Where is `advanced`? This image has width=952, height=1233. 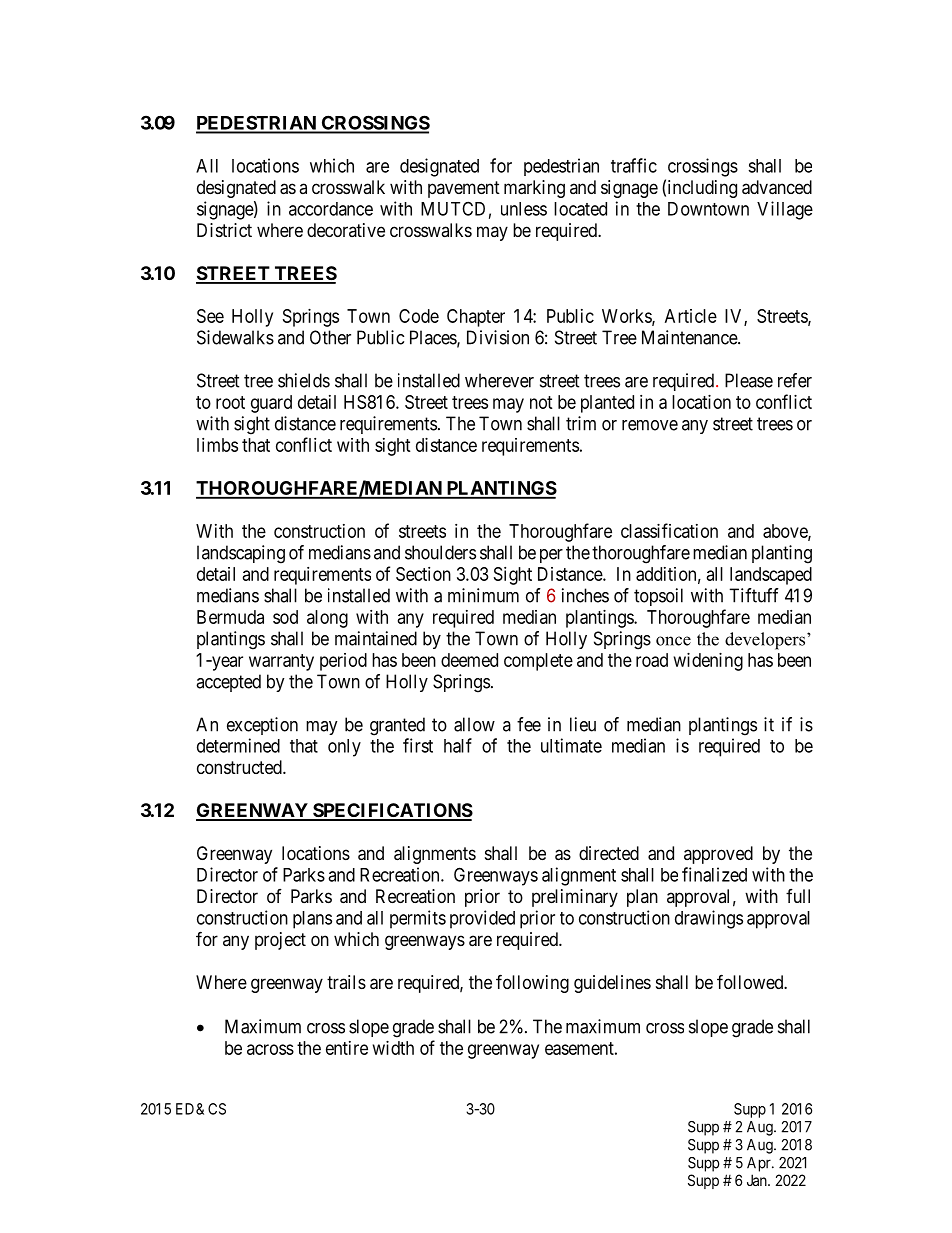
advanced is located at coordinates (777, 187).
